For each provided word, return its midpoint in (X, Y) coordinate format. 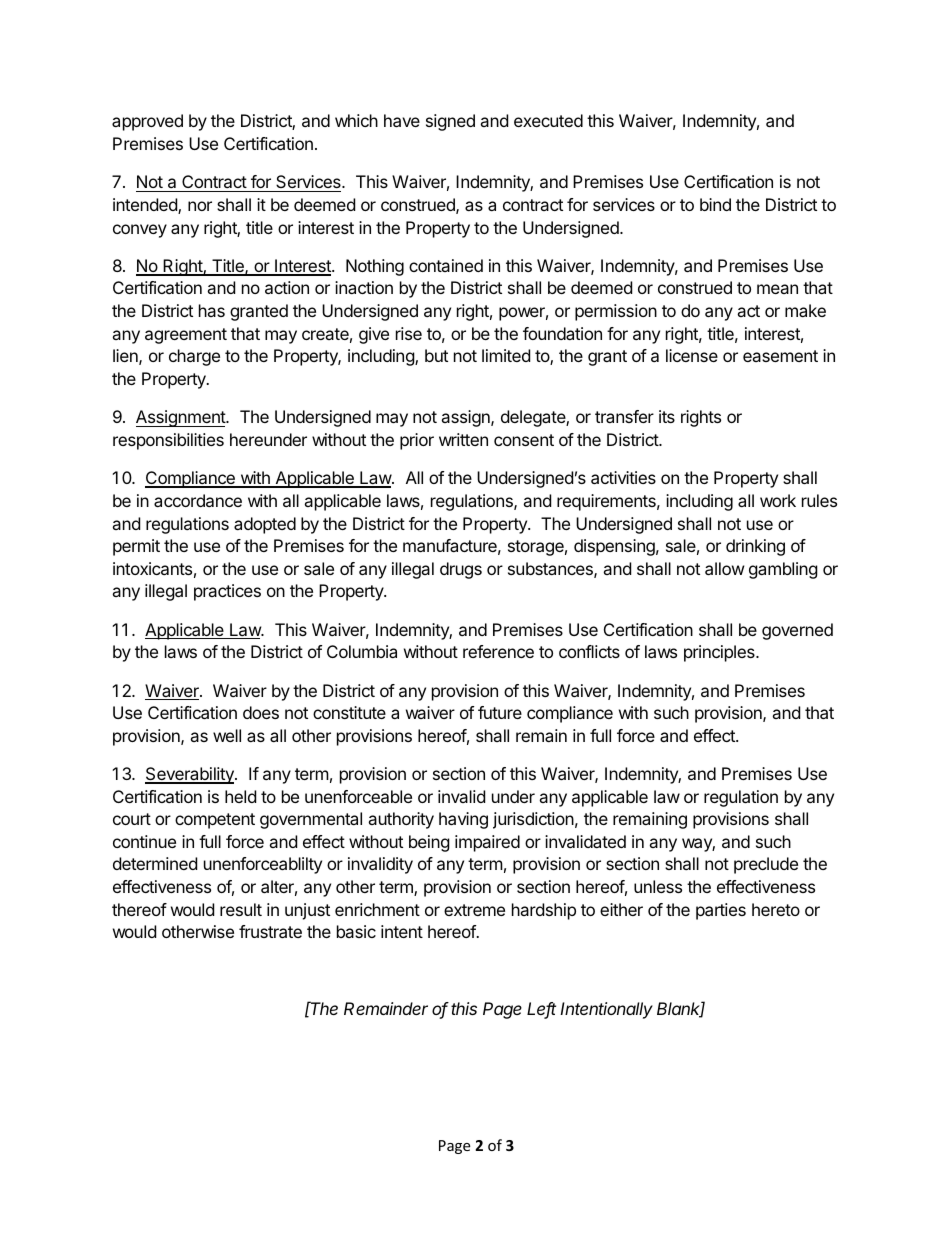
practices (227, 592)
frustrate (270, 931)
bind (715, 204)
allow (725, 568)
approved (147, 122)
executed (548, 120)
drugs (461, 570)
